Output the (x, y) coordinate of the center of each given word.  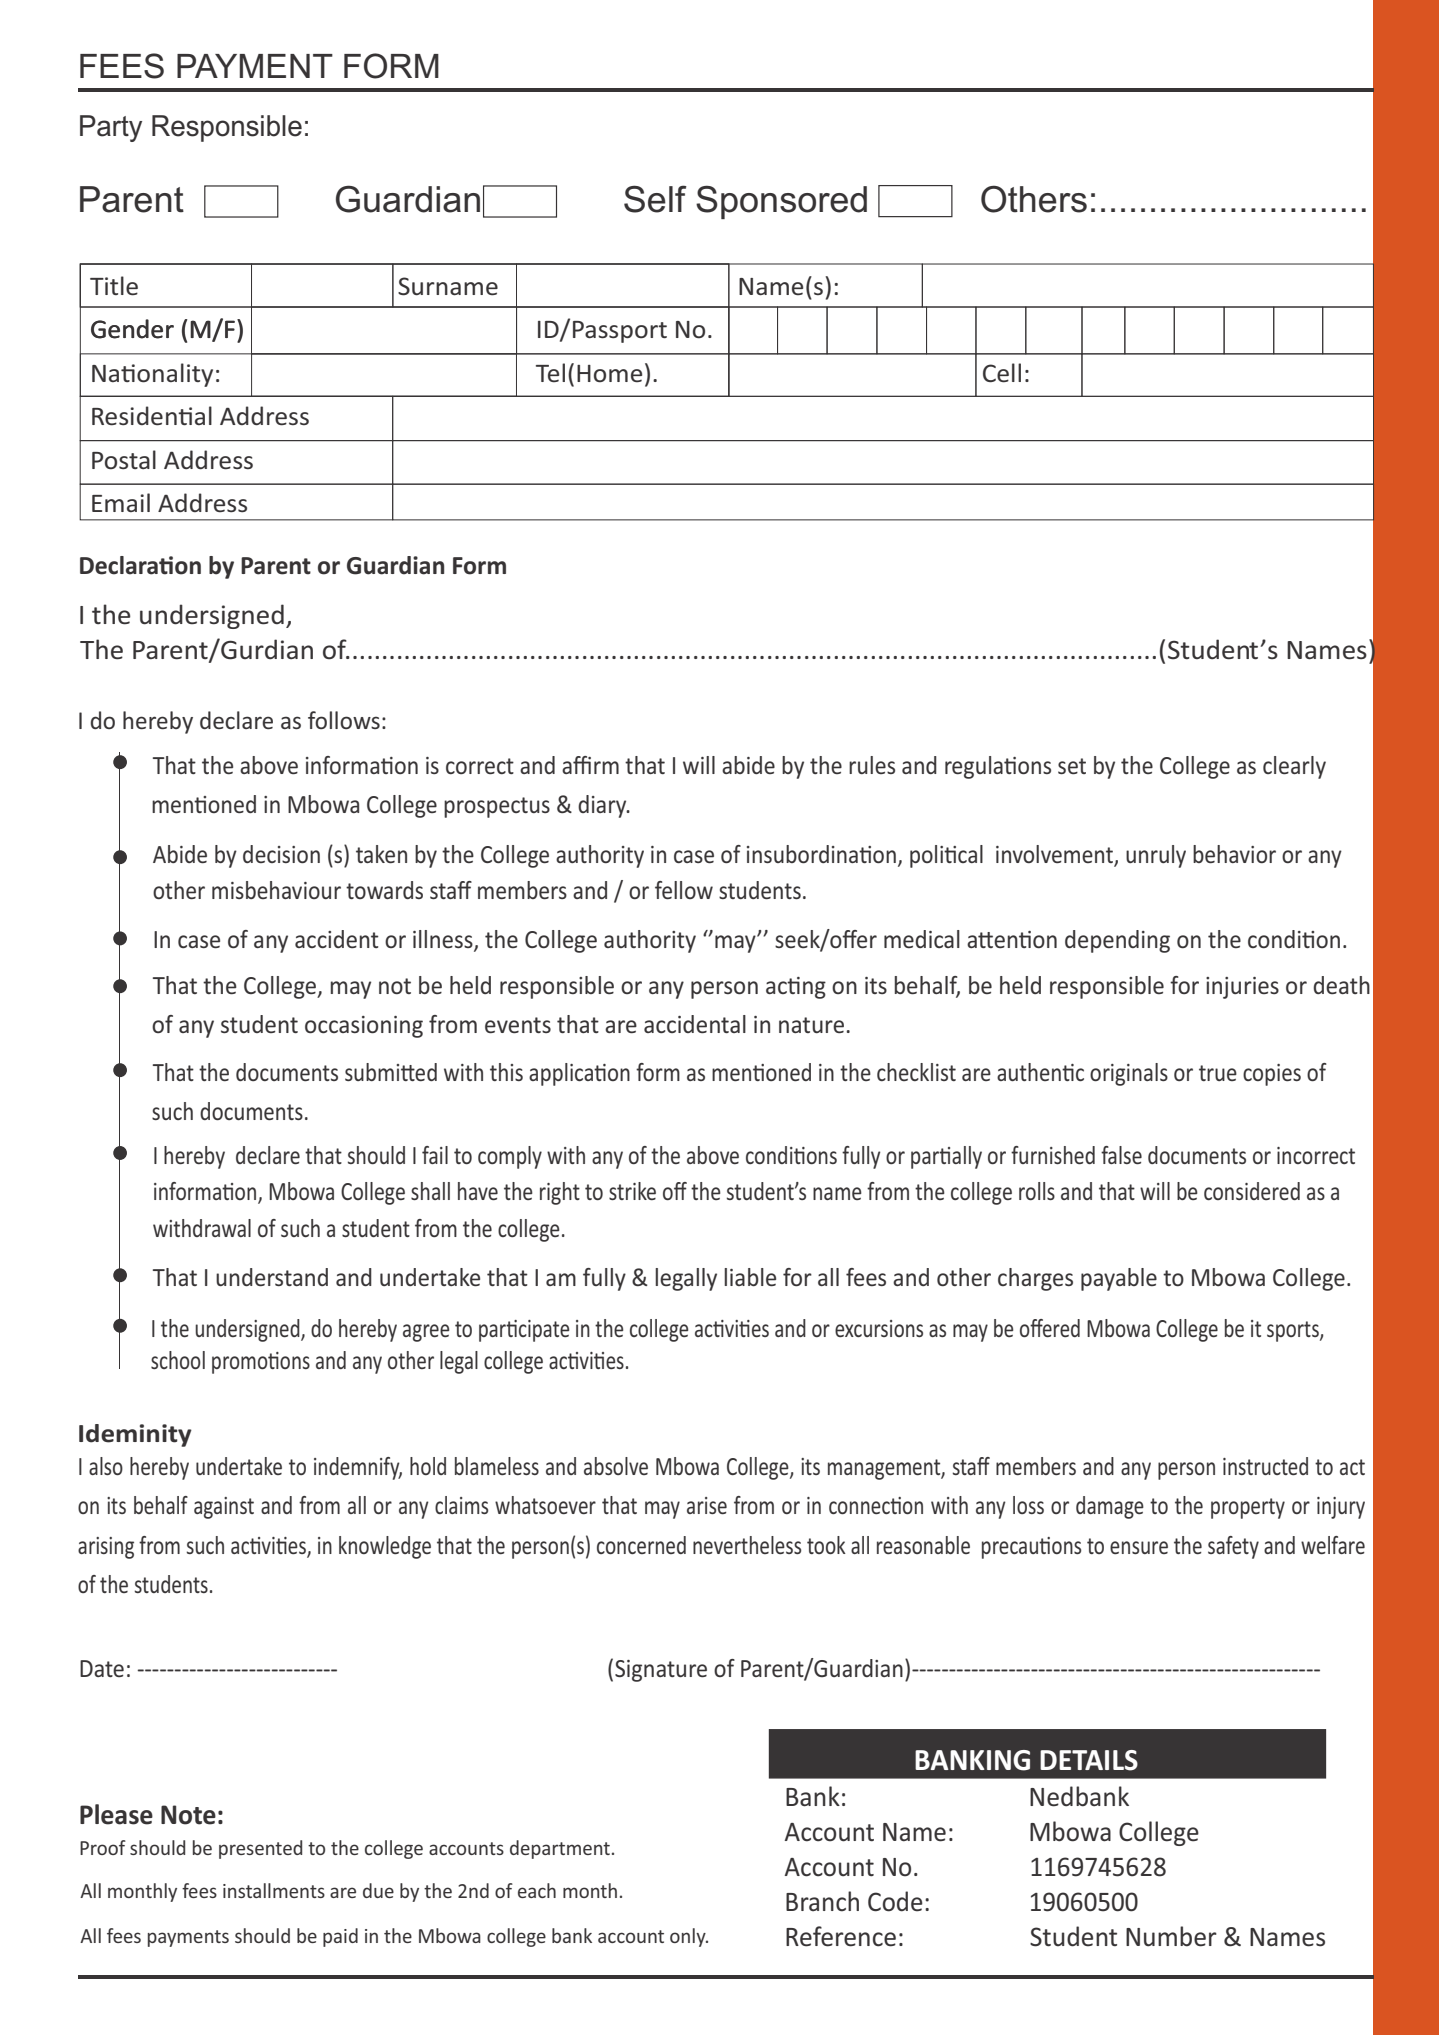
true (1218, 1073)
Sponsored (781, 202)
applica (562, 1074)
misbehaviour (276, 890)
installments (274, 1890)
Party (111, 128)
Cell (1002, 373)
